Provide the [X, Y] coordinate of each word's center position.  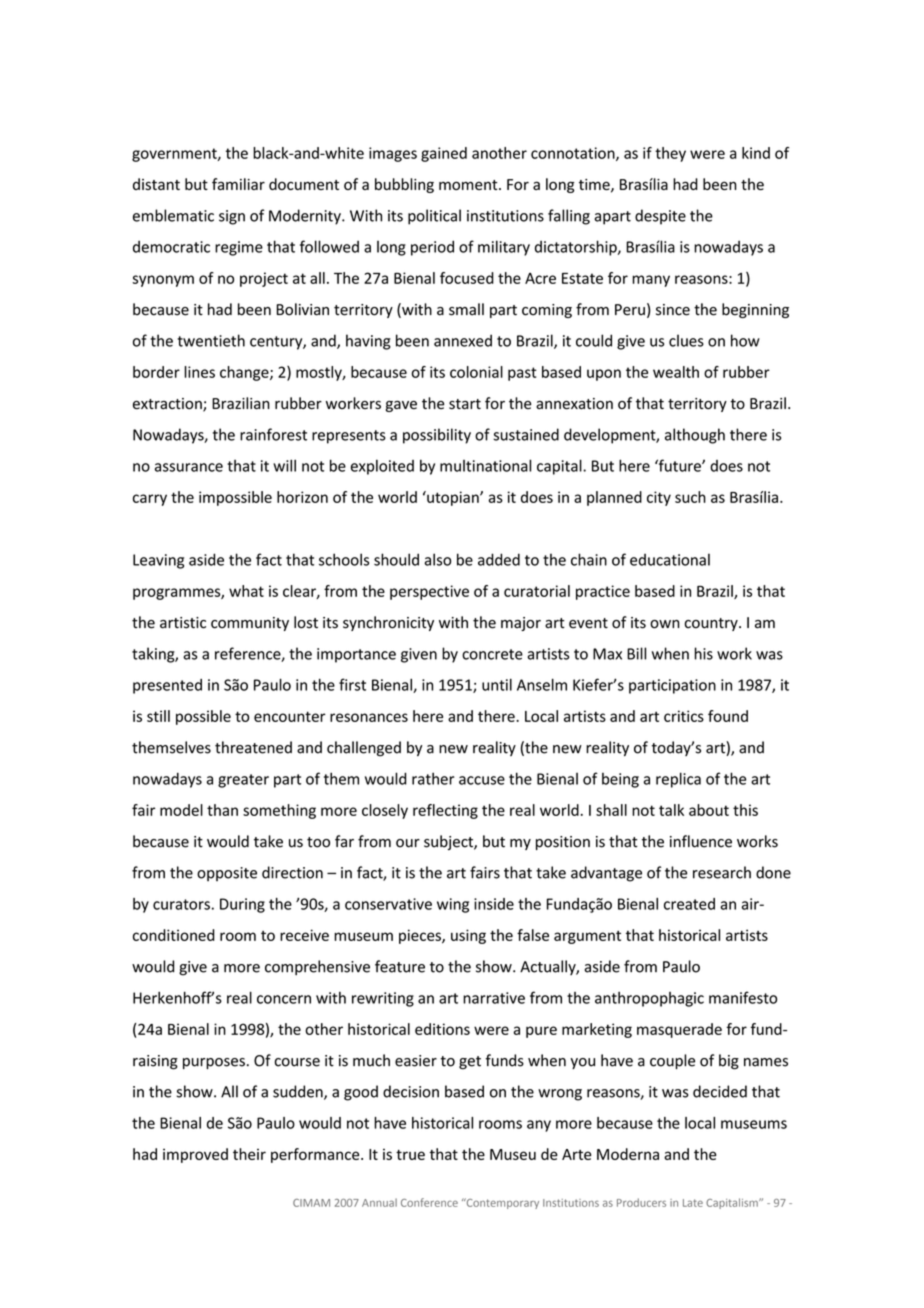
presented [167, 686]
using [468, 936]
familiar [238, 184]
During [242, 905]
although [695, 436]
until [497, 685]
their [249, 1154]
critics [684, 716]
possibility [437, 436]
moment [469, 185]
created [689, 904]
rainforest [273, 434]
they [670, 154]
